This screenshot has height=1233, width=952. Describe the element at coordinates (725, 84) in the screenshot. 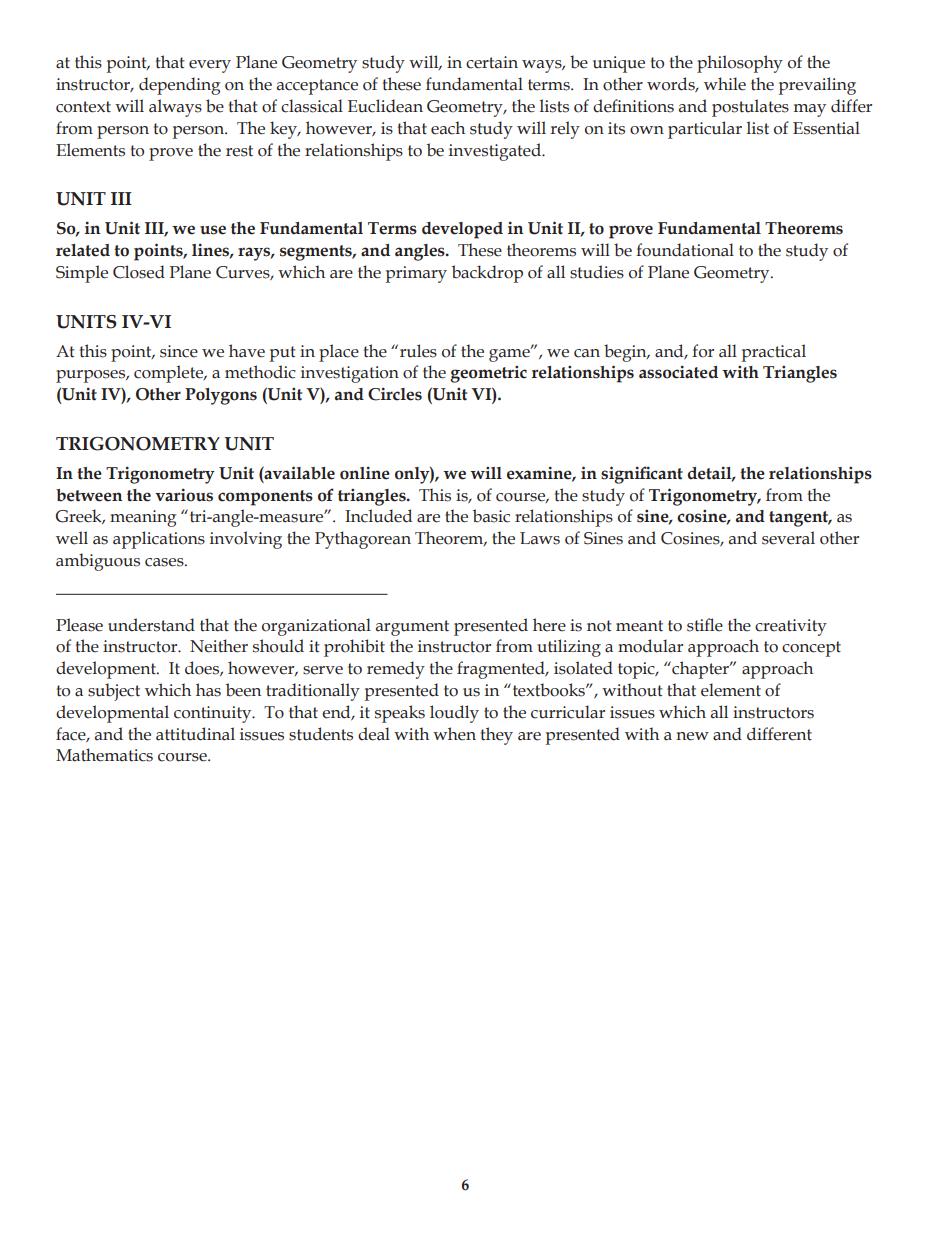

I see `while` at that location.
